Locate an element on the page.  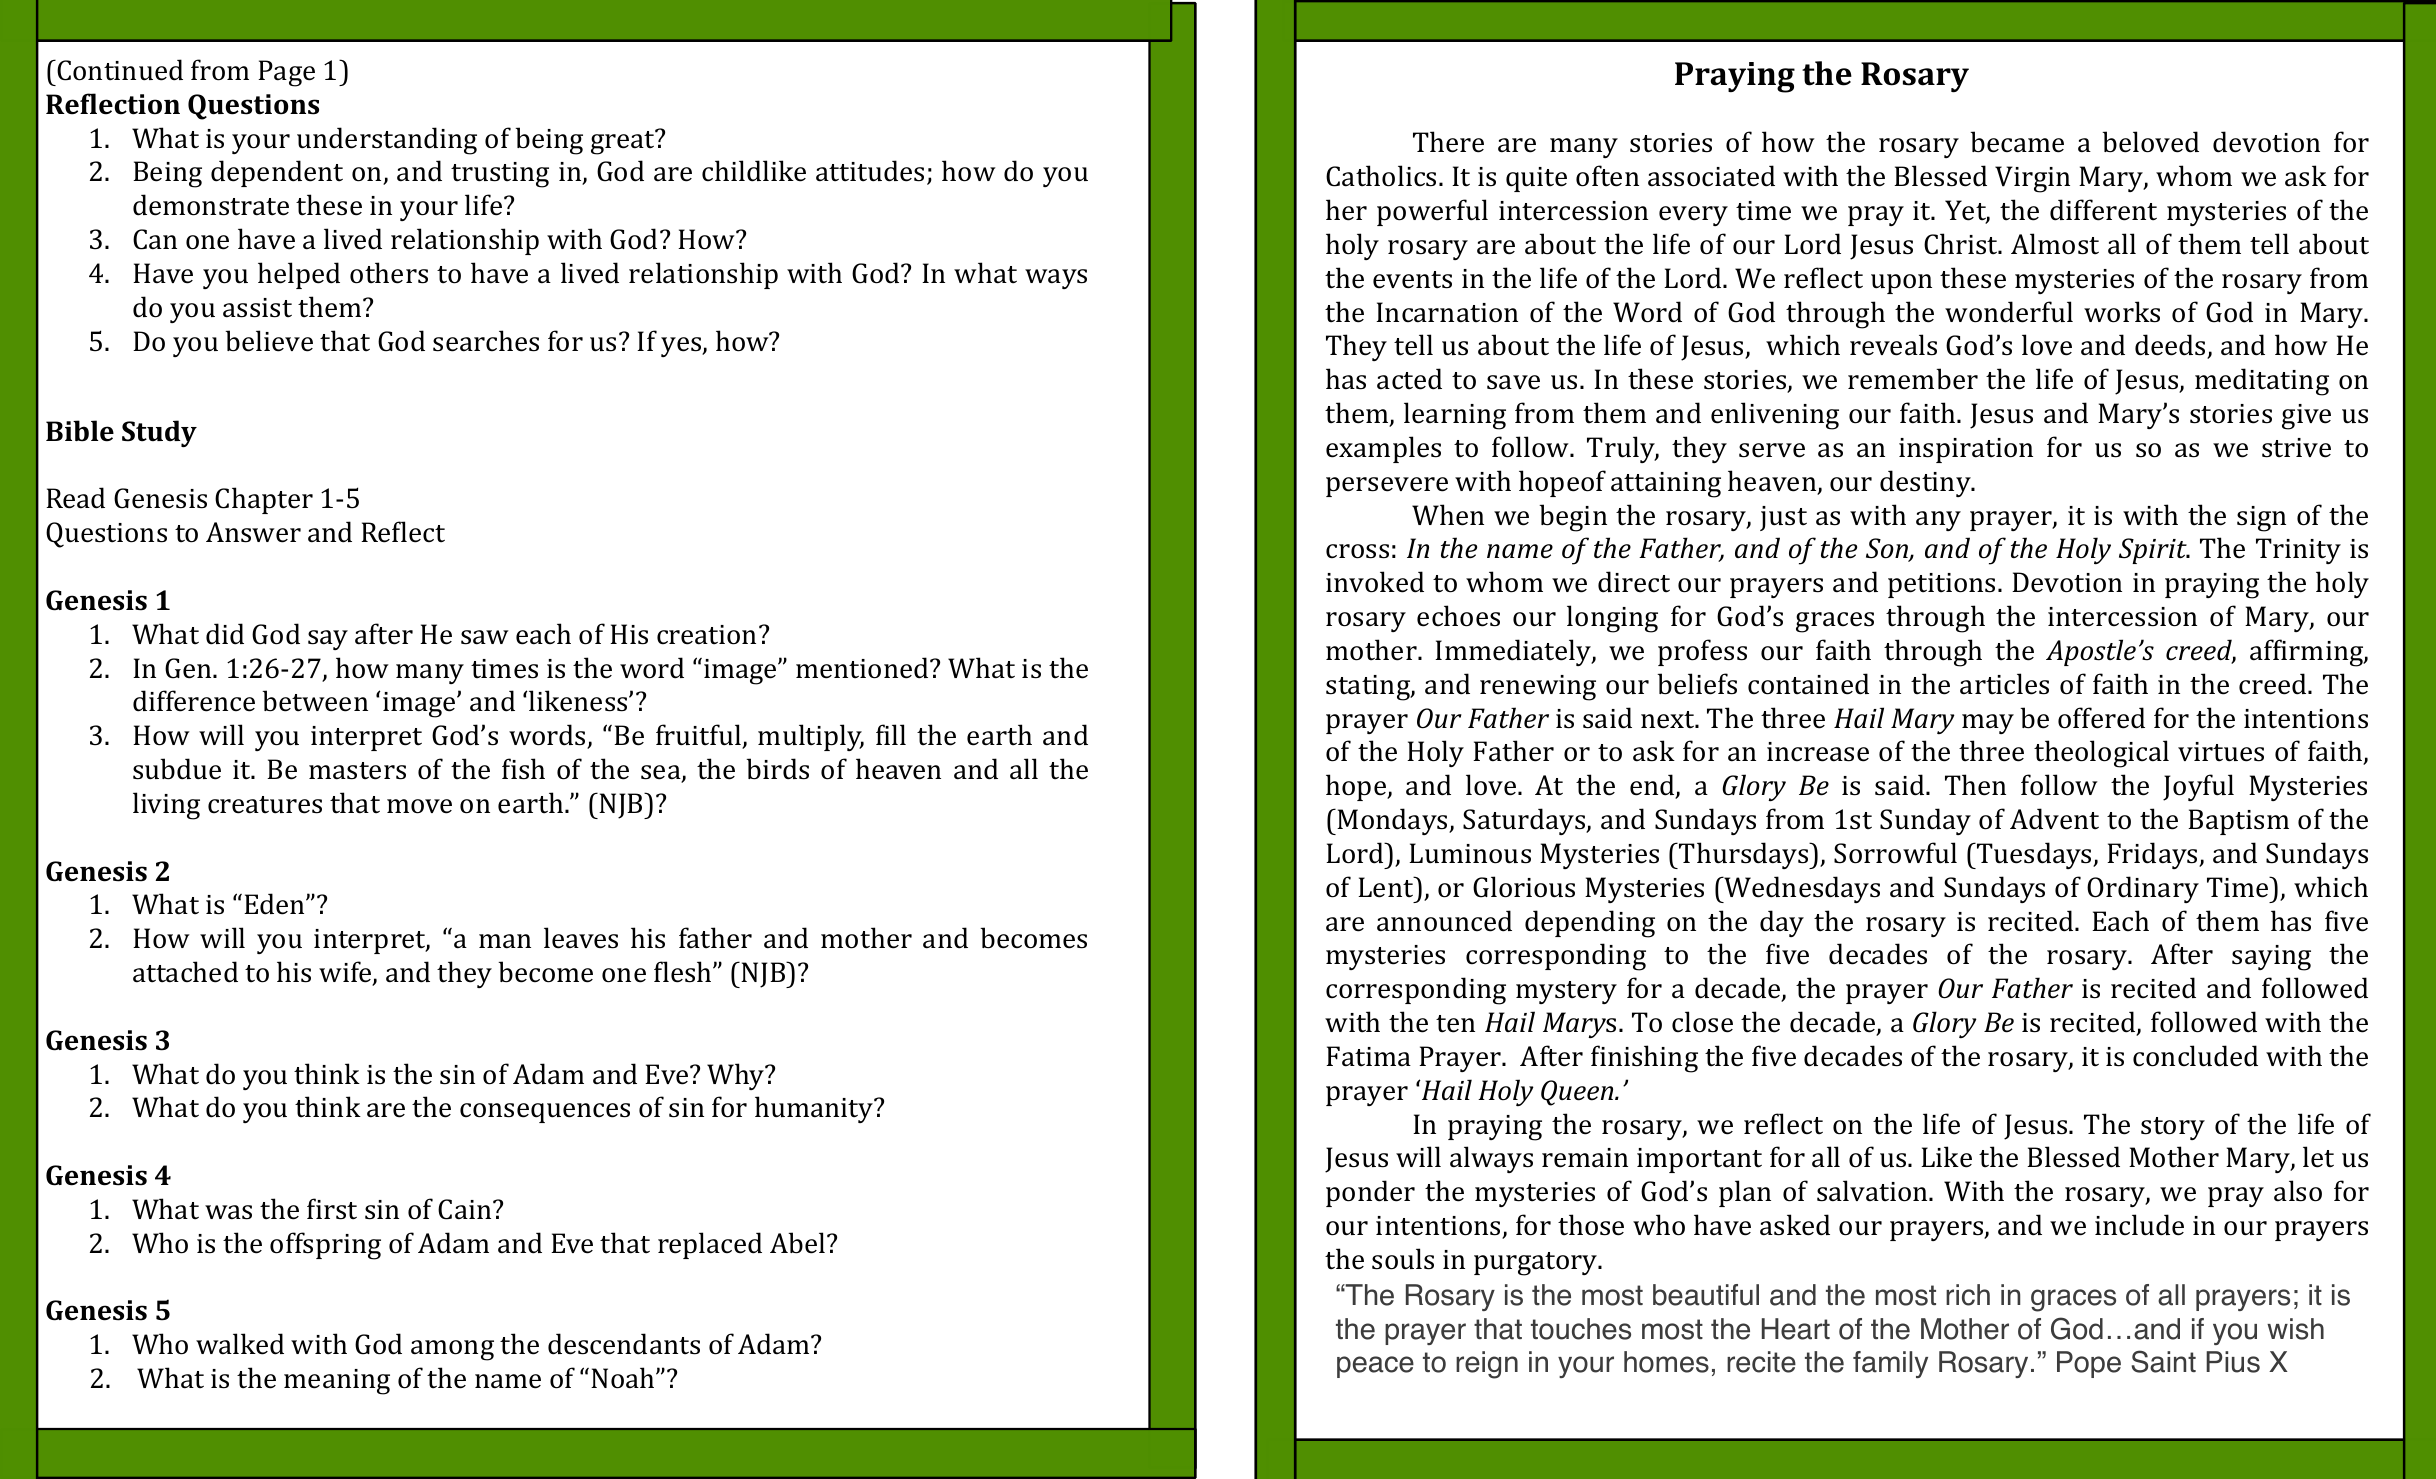
became is located at coordinates (2017, 142).
